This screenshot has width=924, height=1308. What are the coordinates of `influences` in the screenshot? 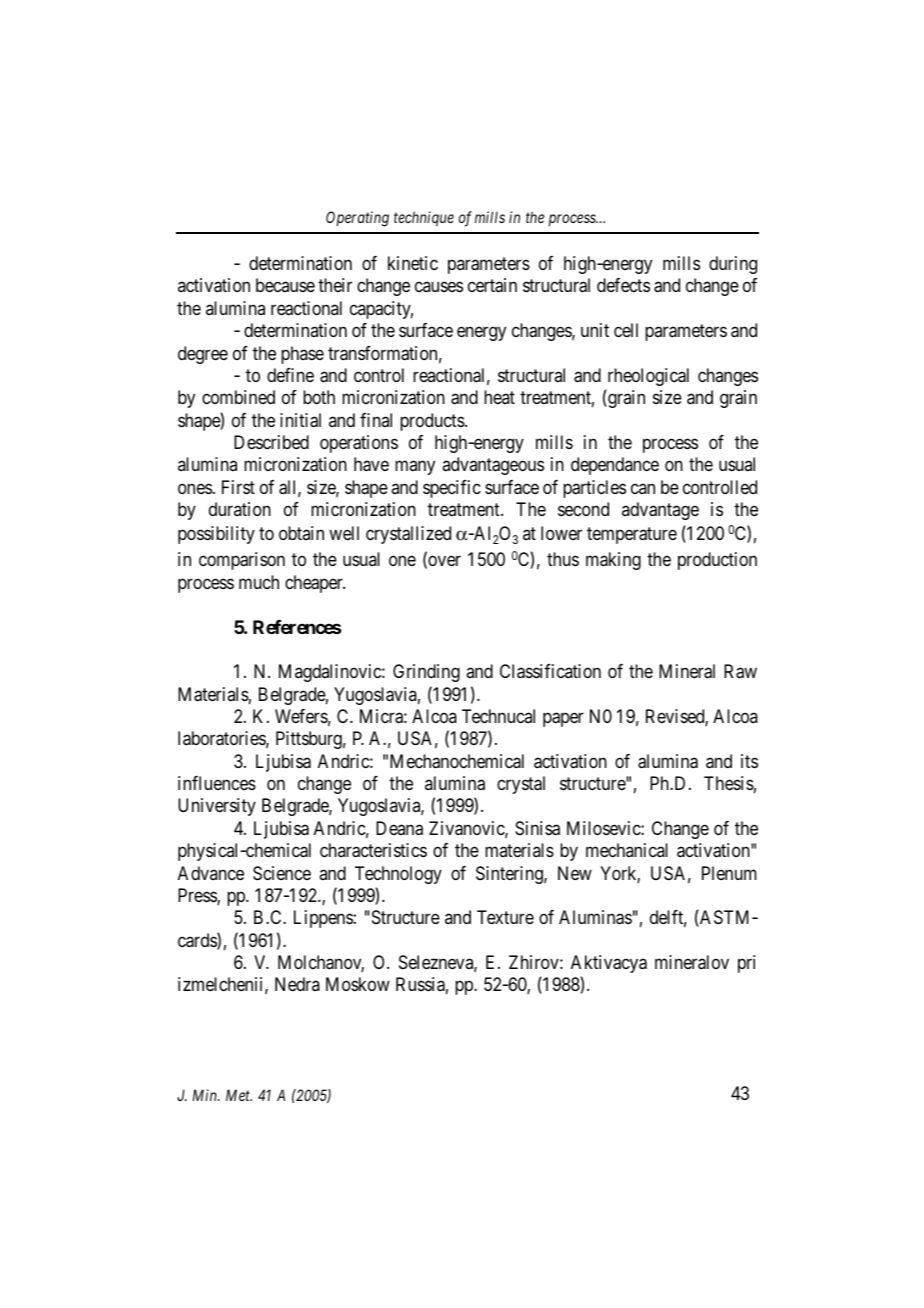 It's located at (217, 783).
